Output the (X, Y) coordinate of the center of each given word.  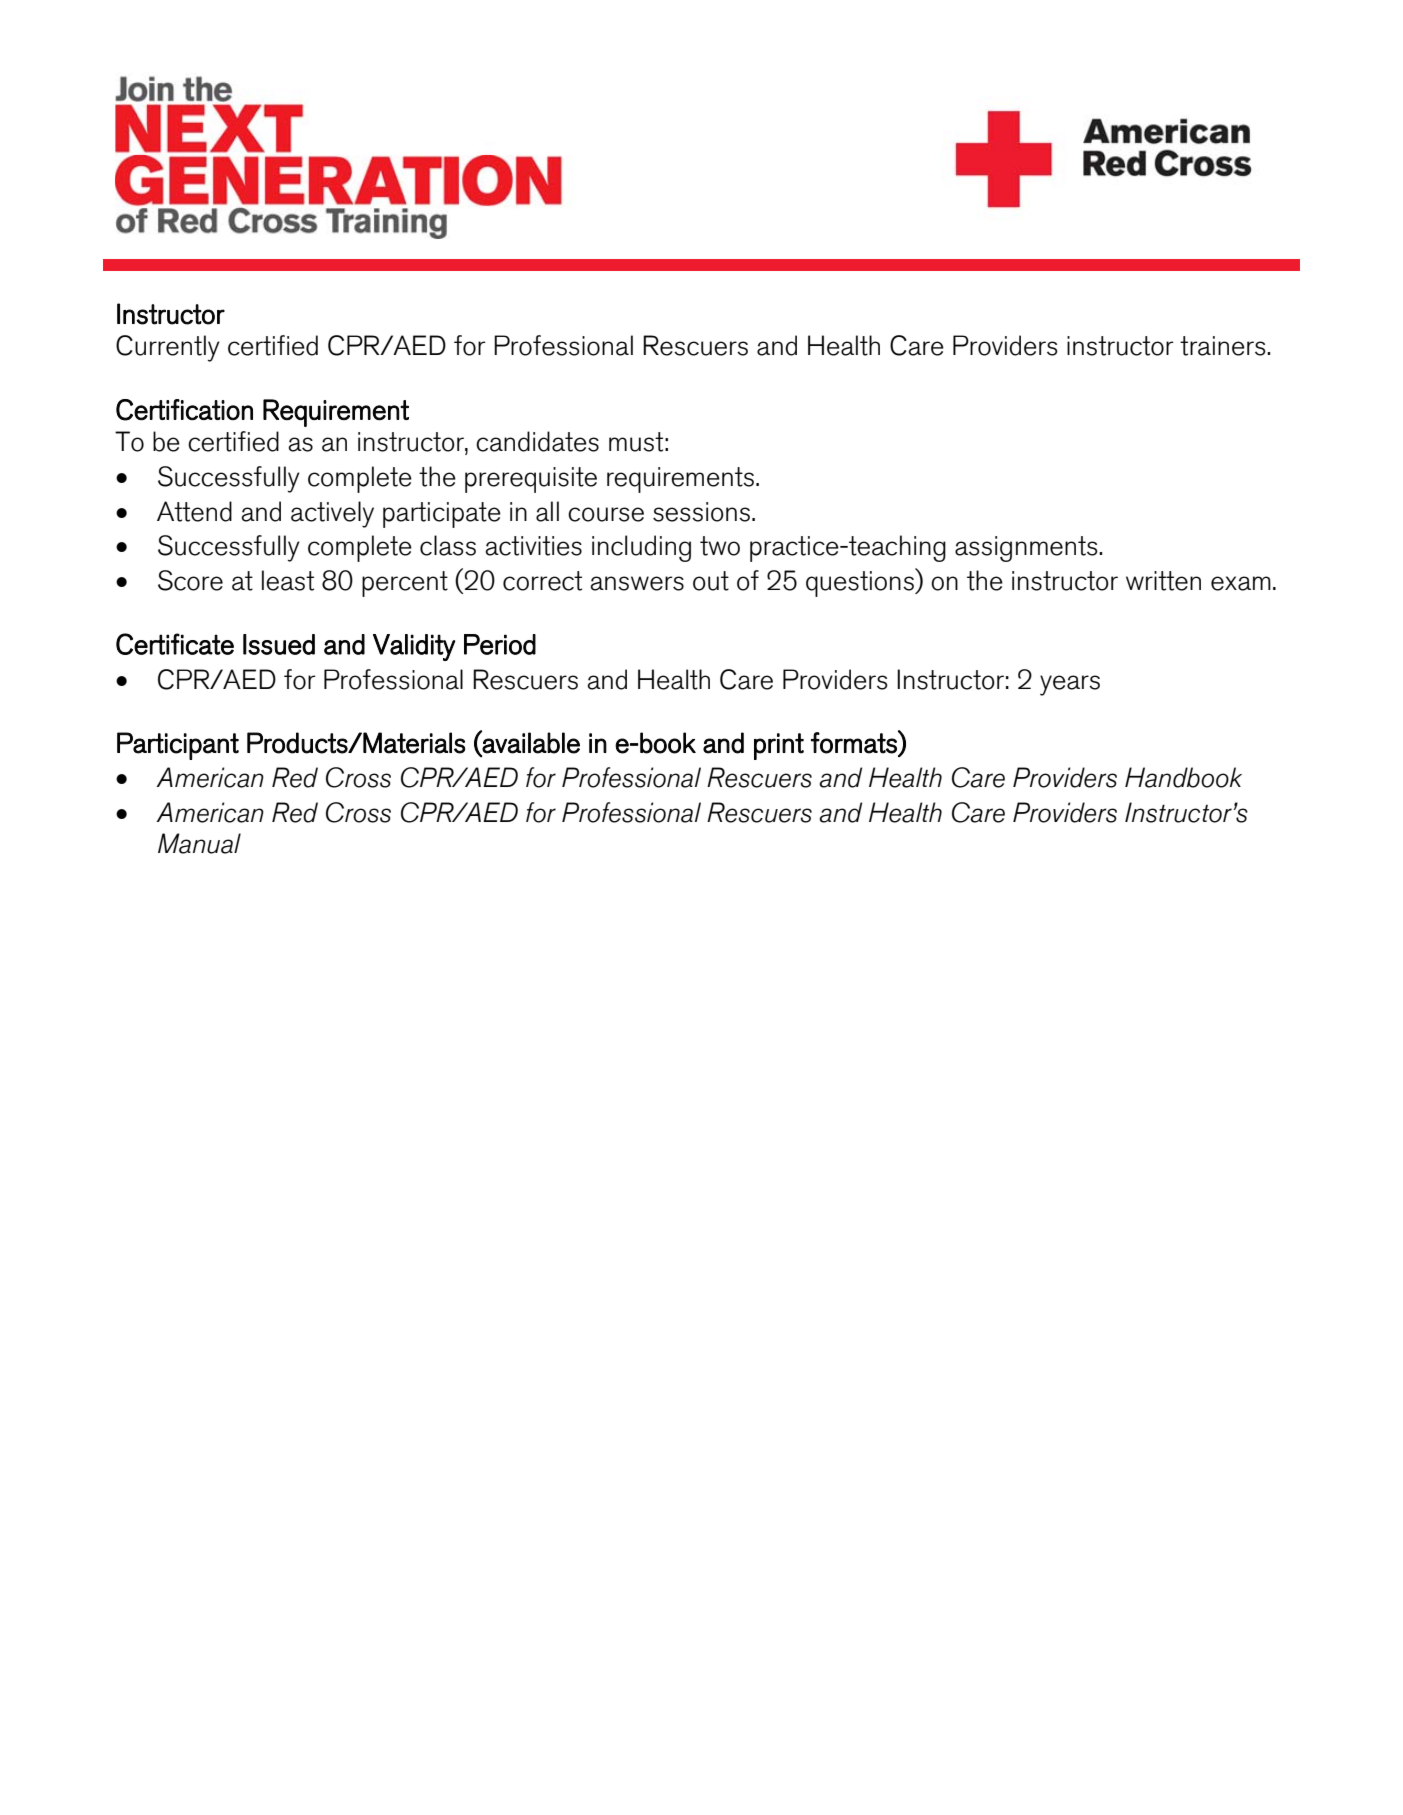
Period (500, 644)
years (1070, 685)
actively (332, 514)
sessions (701, 512)
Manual (199, 843)
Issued (279, 644)
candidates (537, 441)
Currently (168, 348)
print (779, 746)
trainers (1224, 346)
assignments (1027, 549)
